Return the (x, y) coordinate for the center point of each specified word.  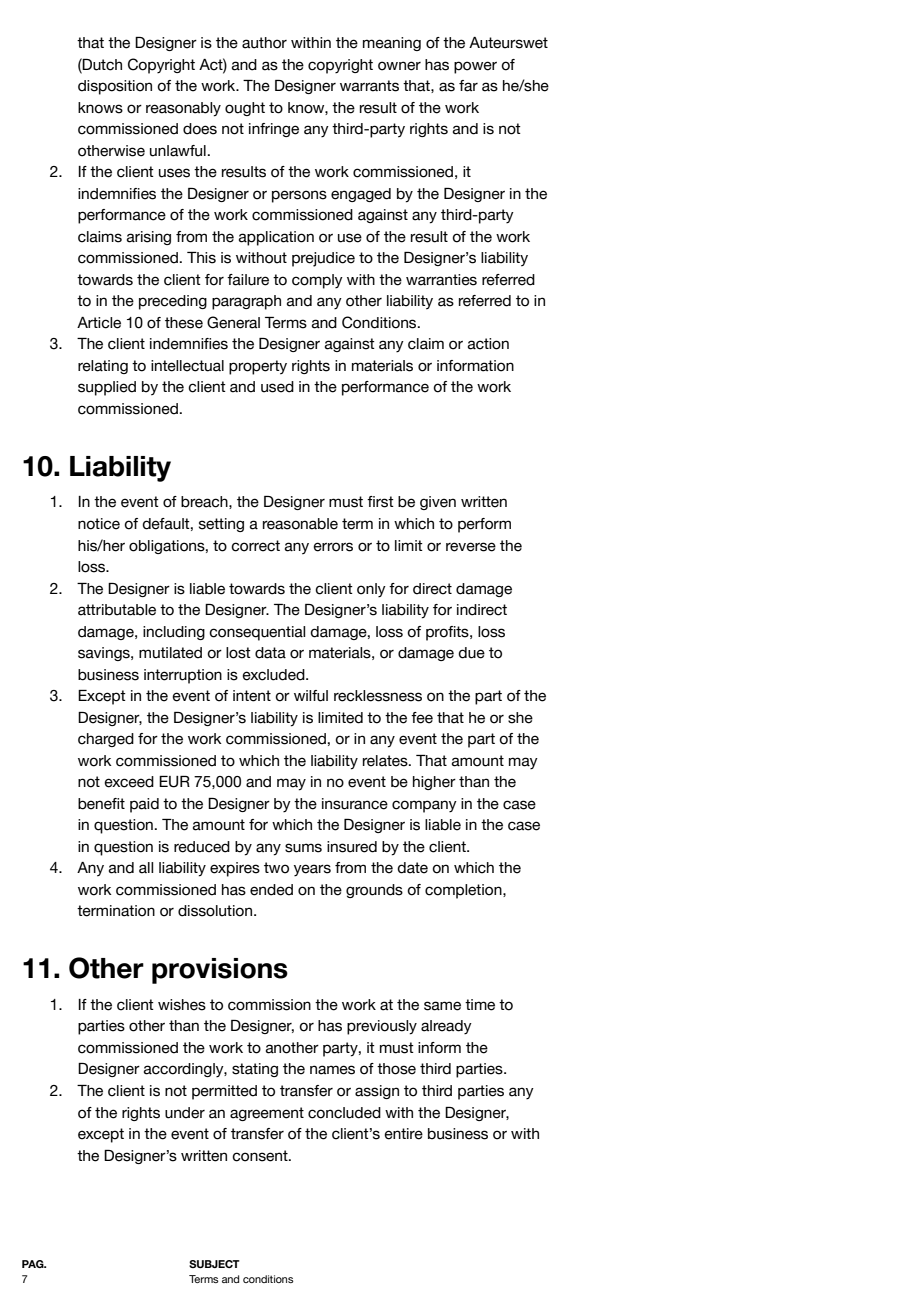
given (438, 503)
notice (99, 524)
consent (261, 1156)
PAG (34, 1264)
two (276, 868)
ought (245, 109)
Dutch (101, 64)
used (277, 387)
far (468, 86)
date (412, 868)
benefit (101, 804)
